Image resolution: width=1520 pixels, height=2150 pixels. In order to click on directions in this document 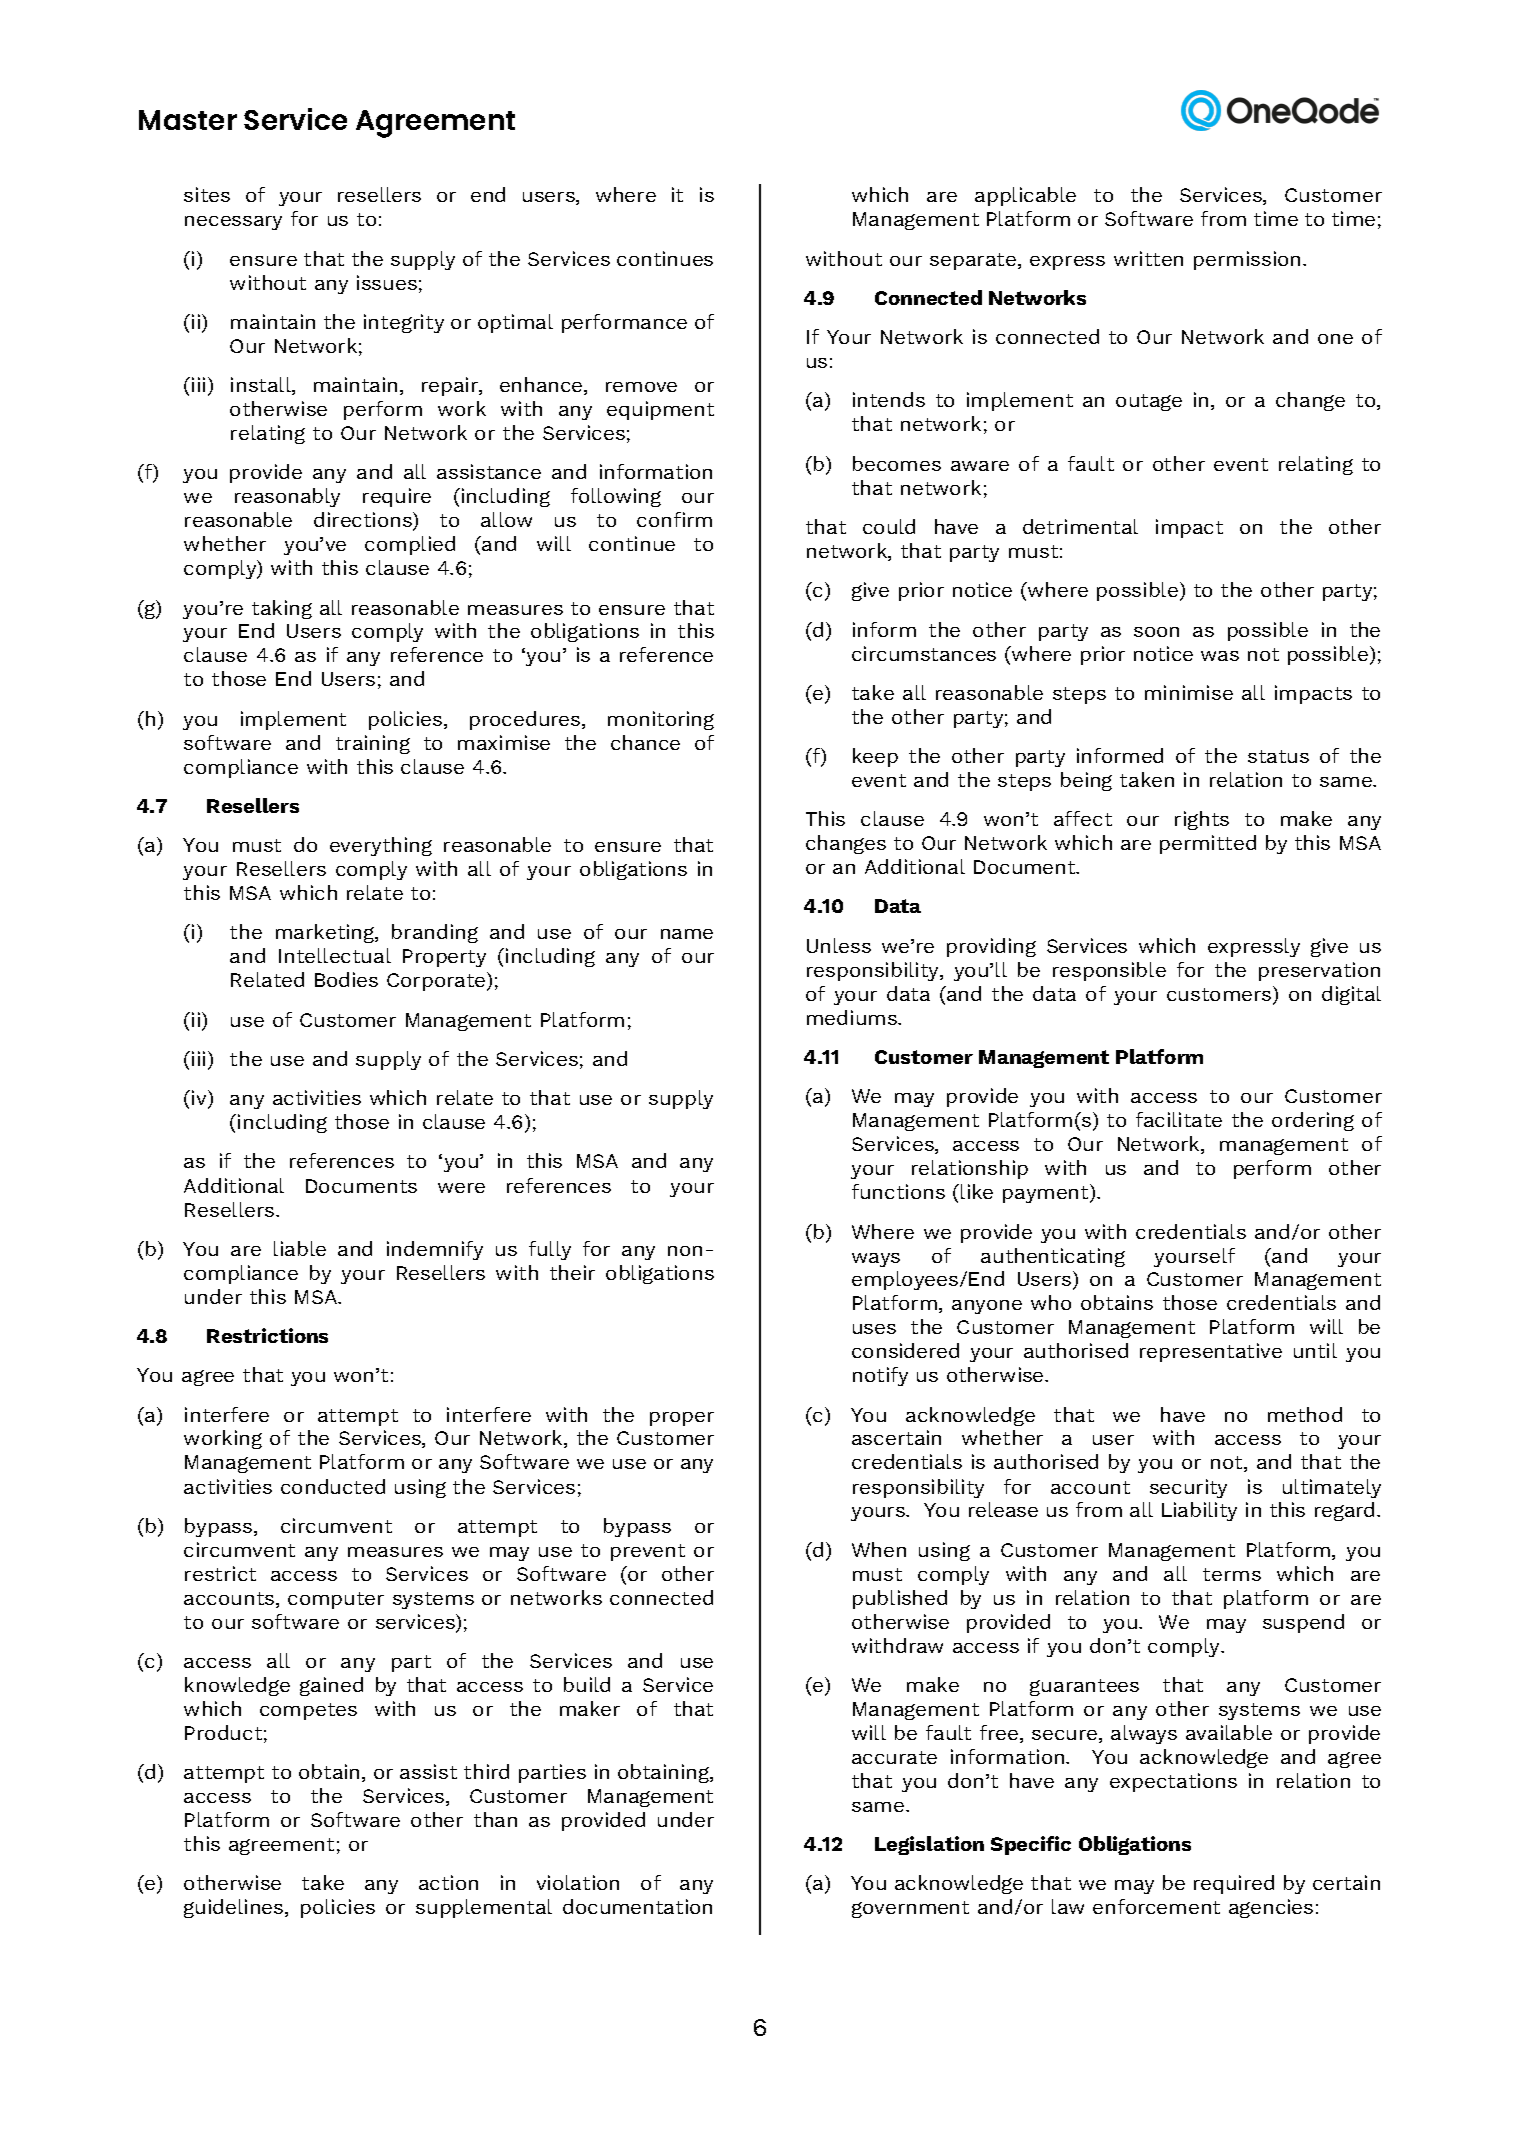, I will do `click(364, 521)`.
